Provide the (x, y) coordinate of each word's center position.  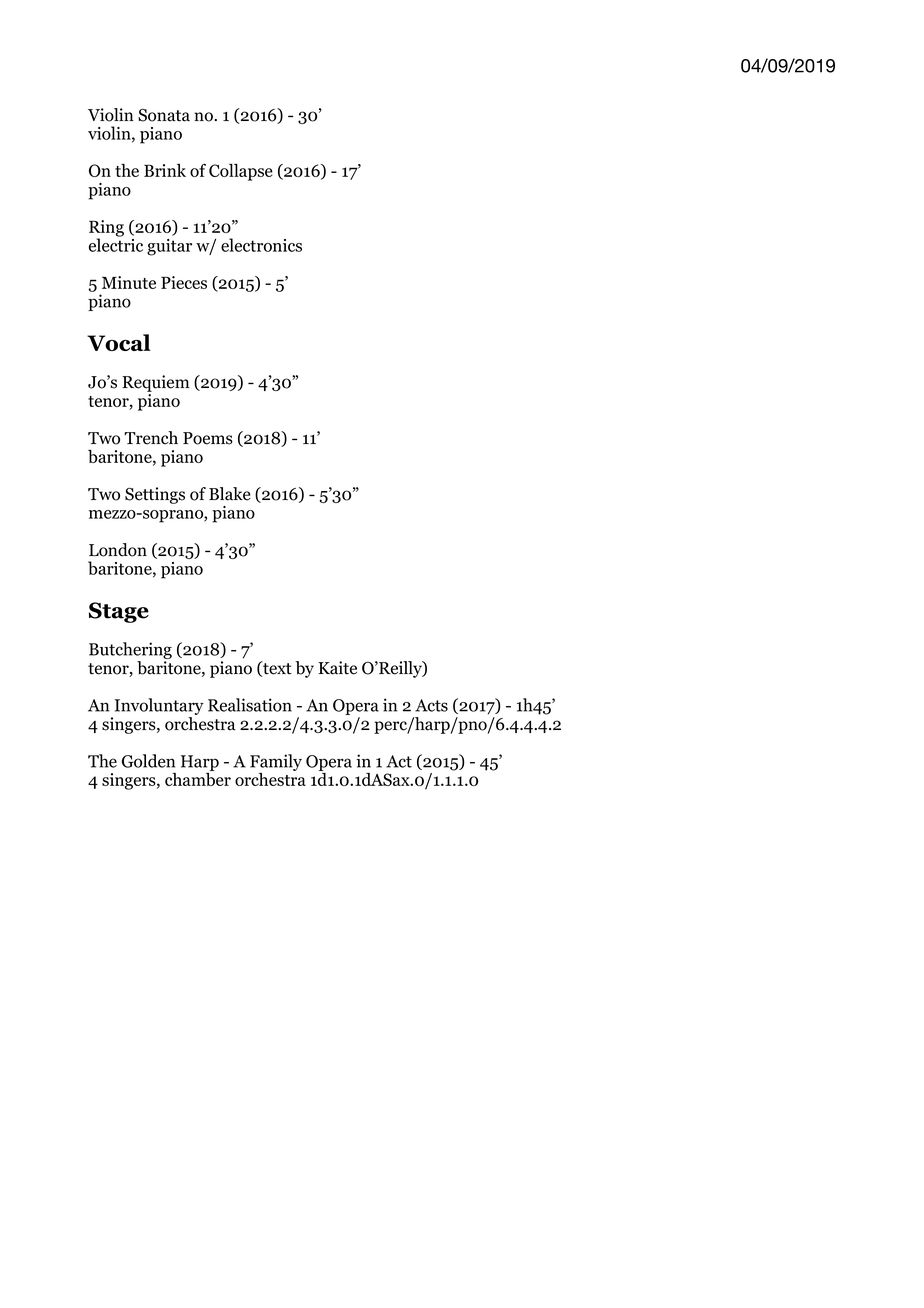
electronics (261, 245)
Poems (208, 438)
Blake (230, 494)
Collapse (241, 172)
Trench (151, 438)
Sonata (164, 115)
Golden (148, 761)
